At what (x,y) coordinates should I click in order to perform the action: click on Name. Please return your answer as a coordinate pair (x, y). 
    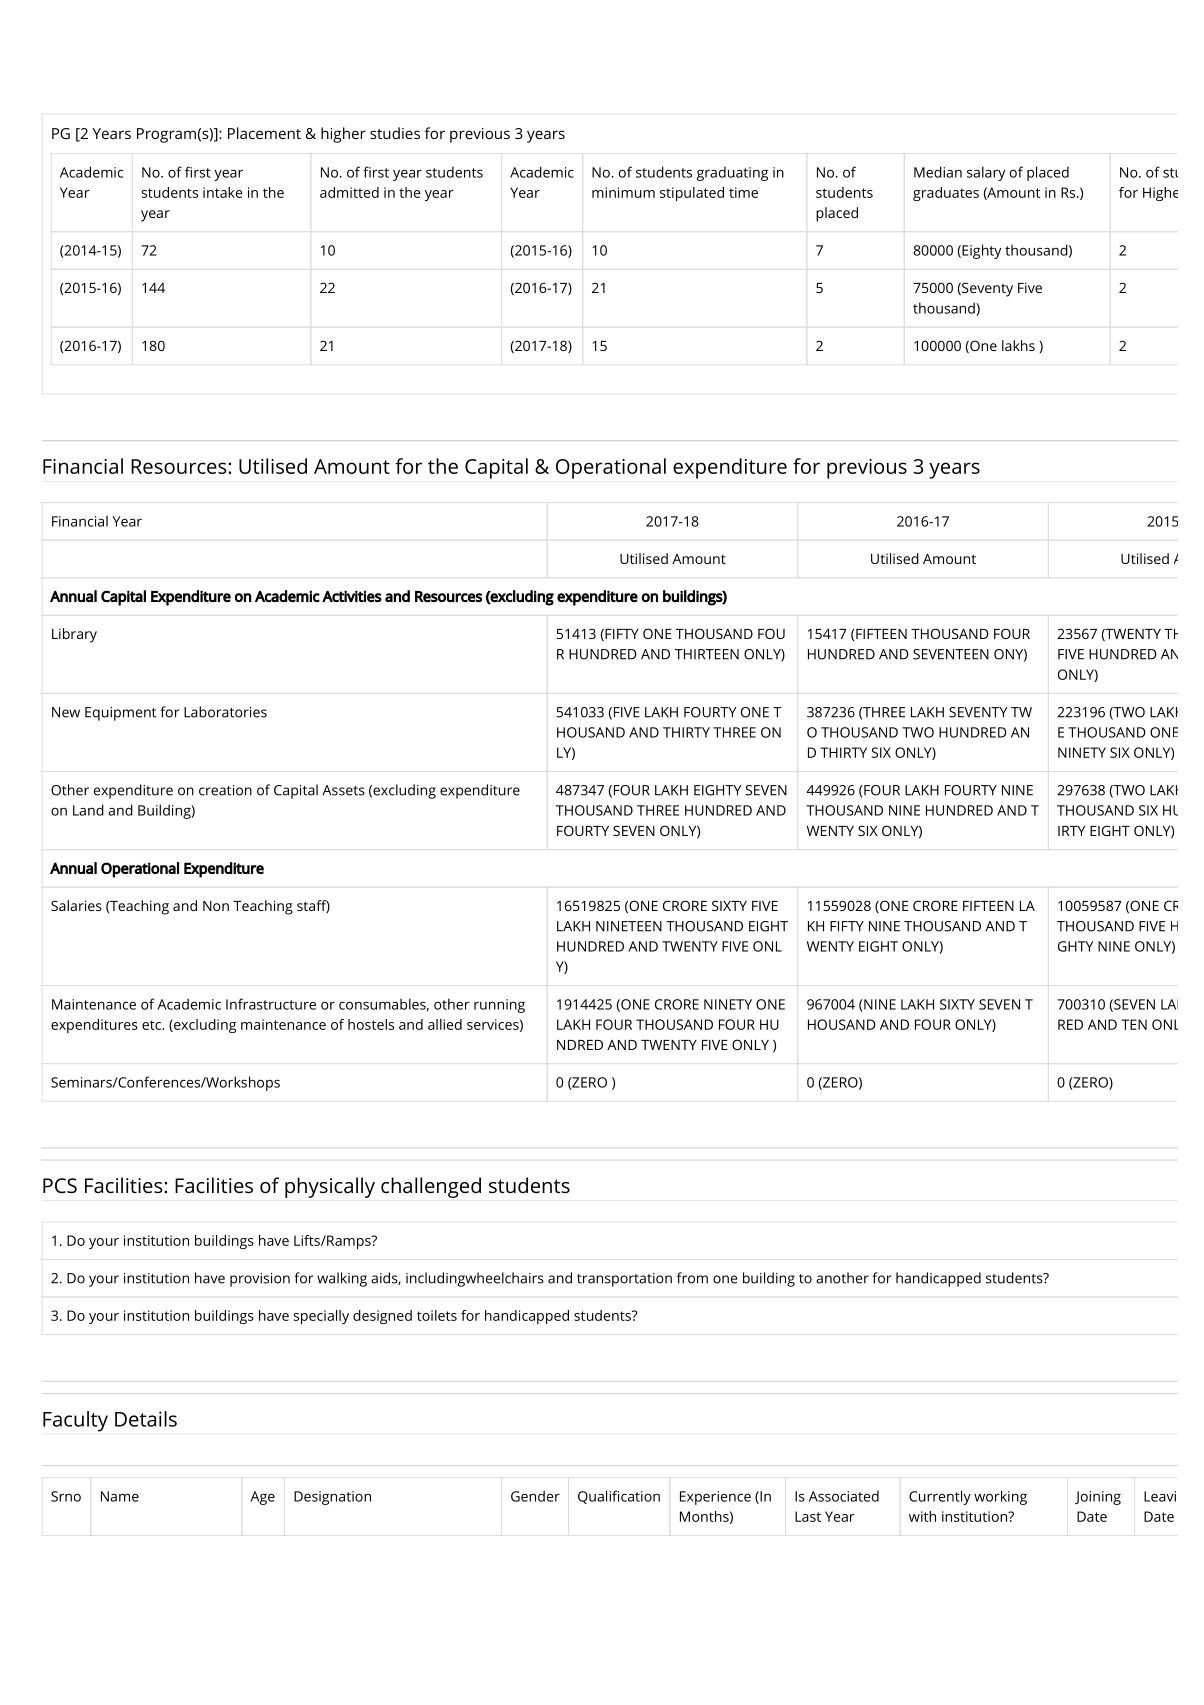
    Looking at the image, I should click on (120, 1496).
